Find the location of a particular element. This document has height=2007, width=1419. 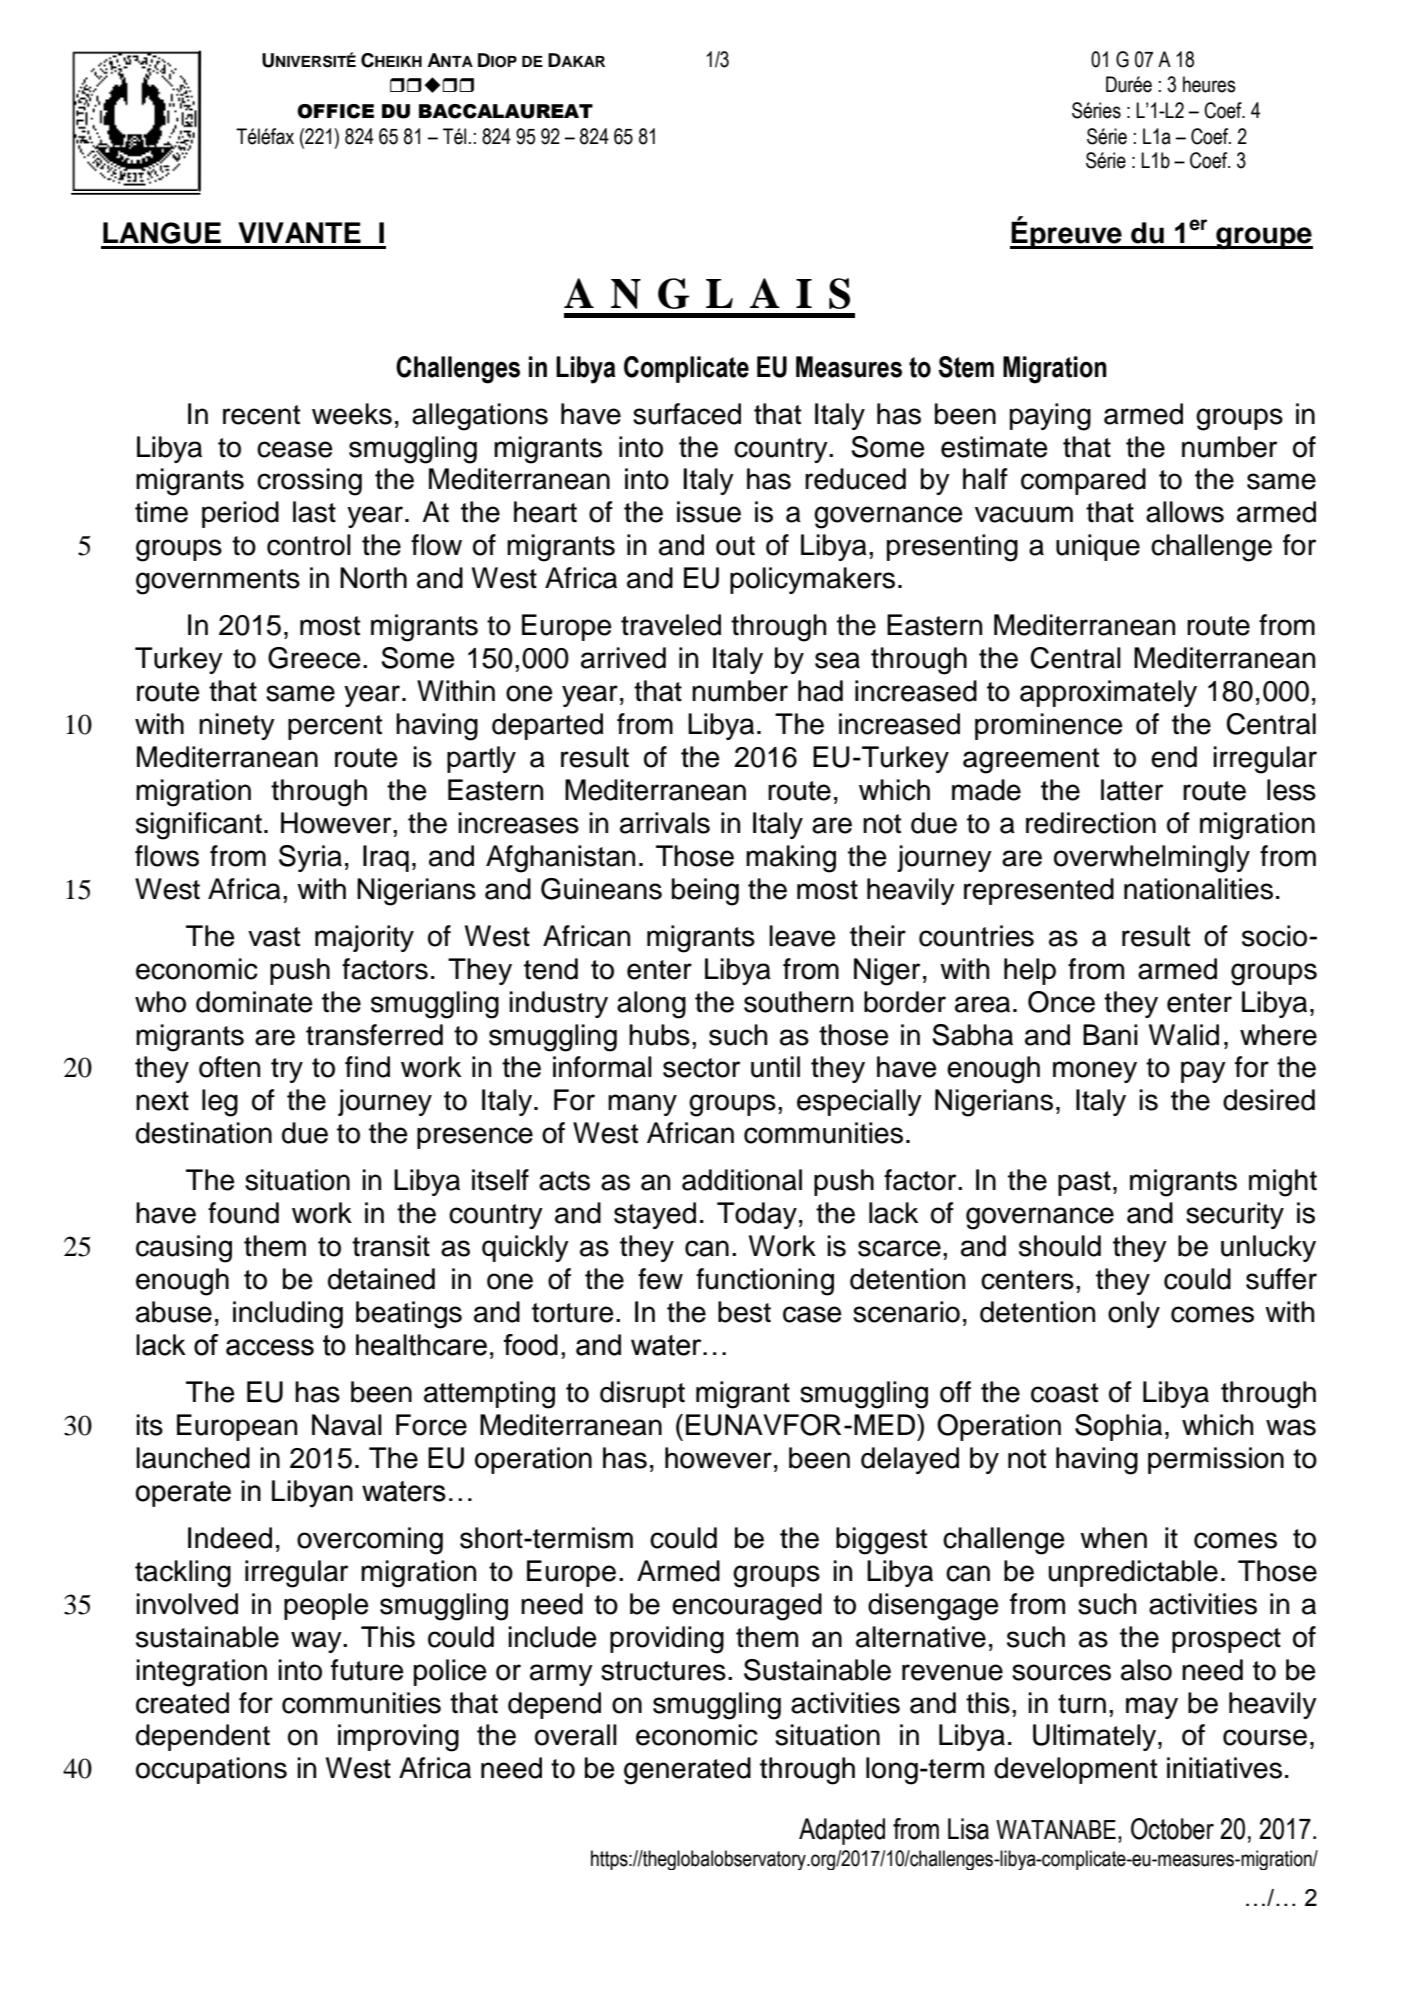

generated is located at coordinates (687, 1771).
